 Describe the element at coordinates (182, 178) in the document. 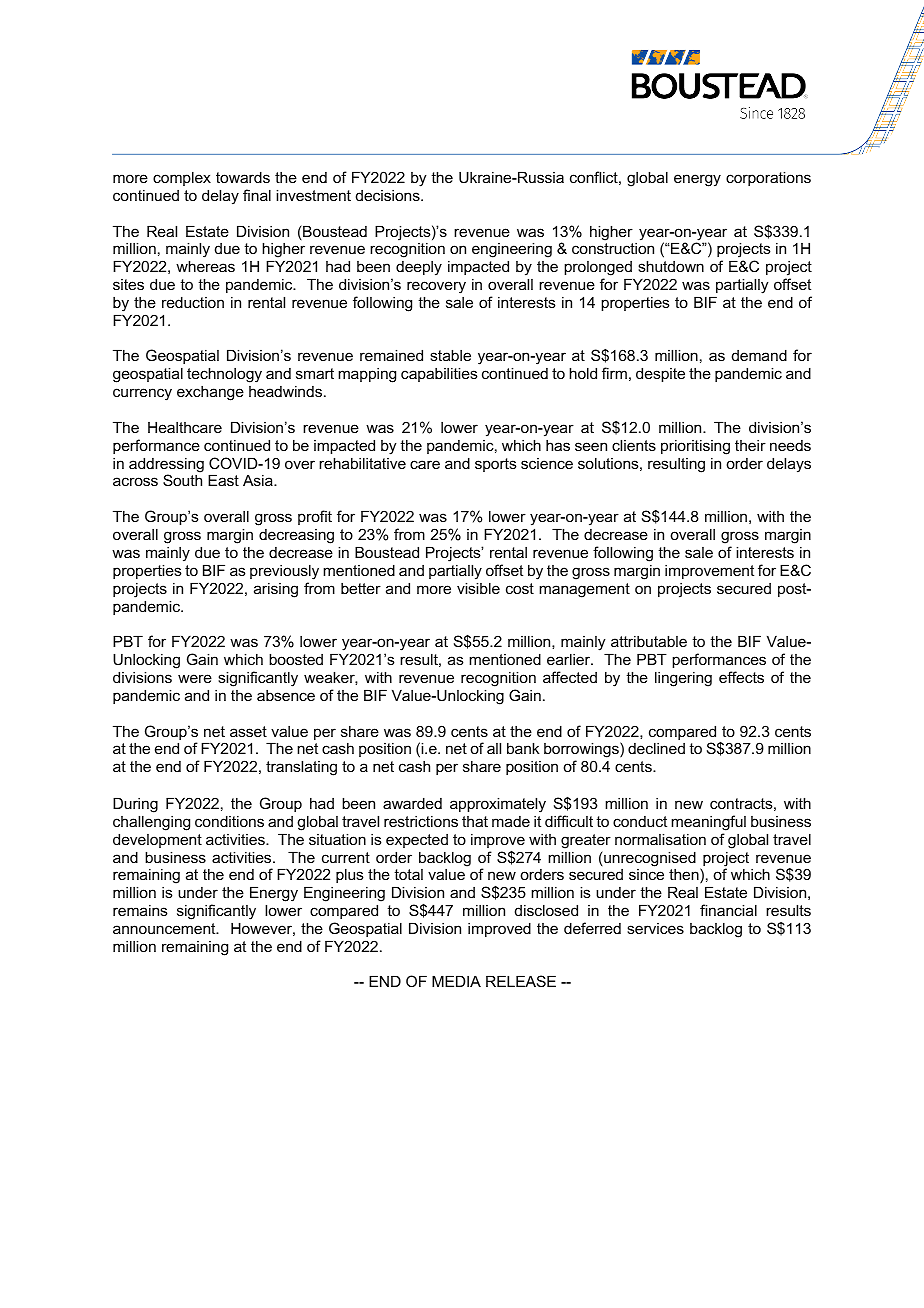

I see `complex` at that location.
